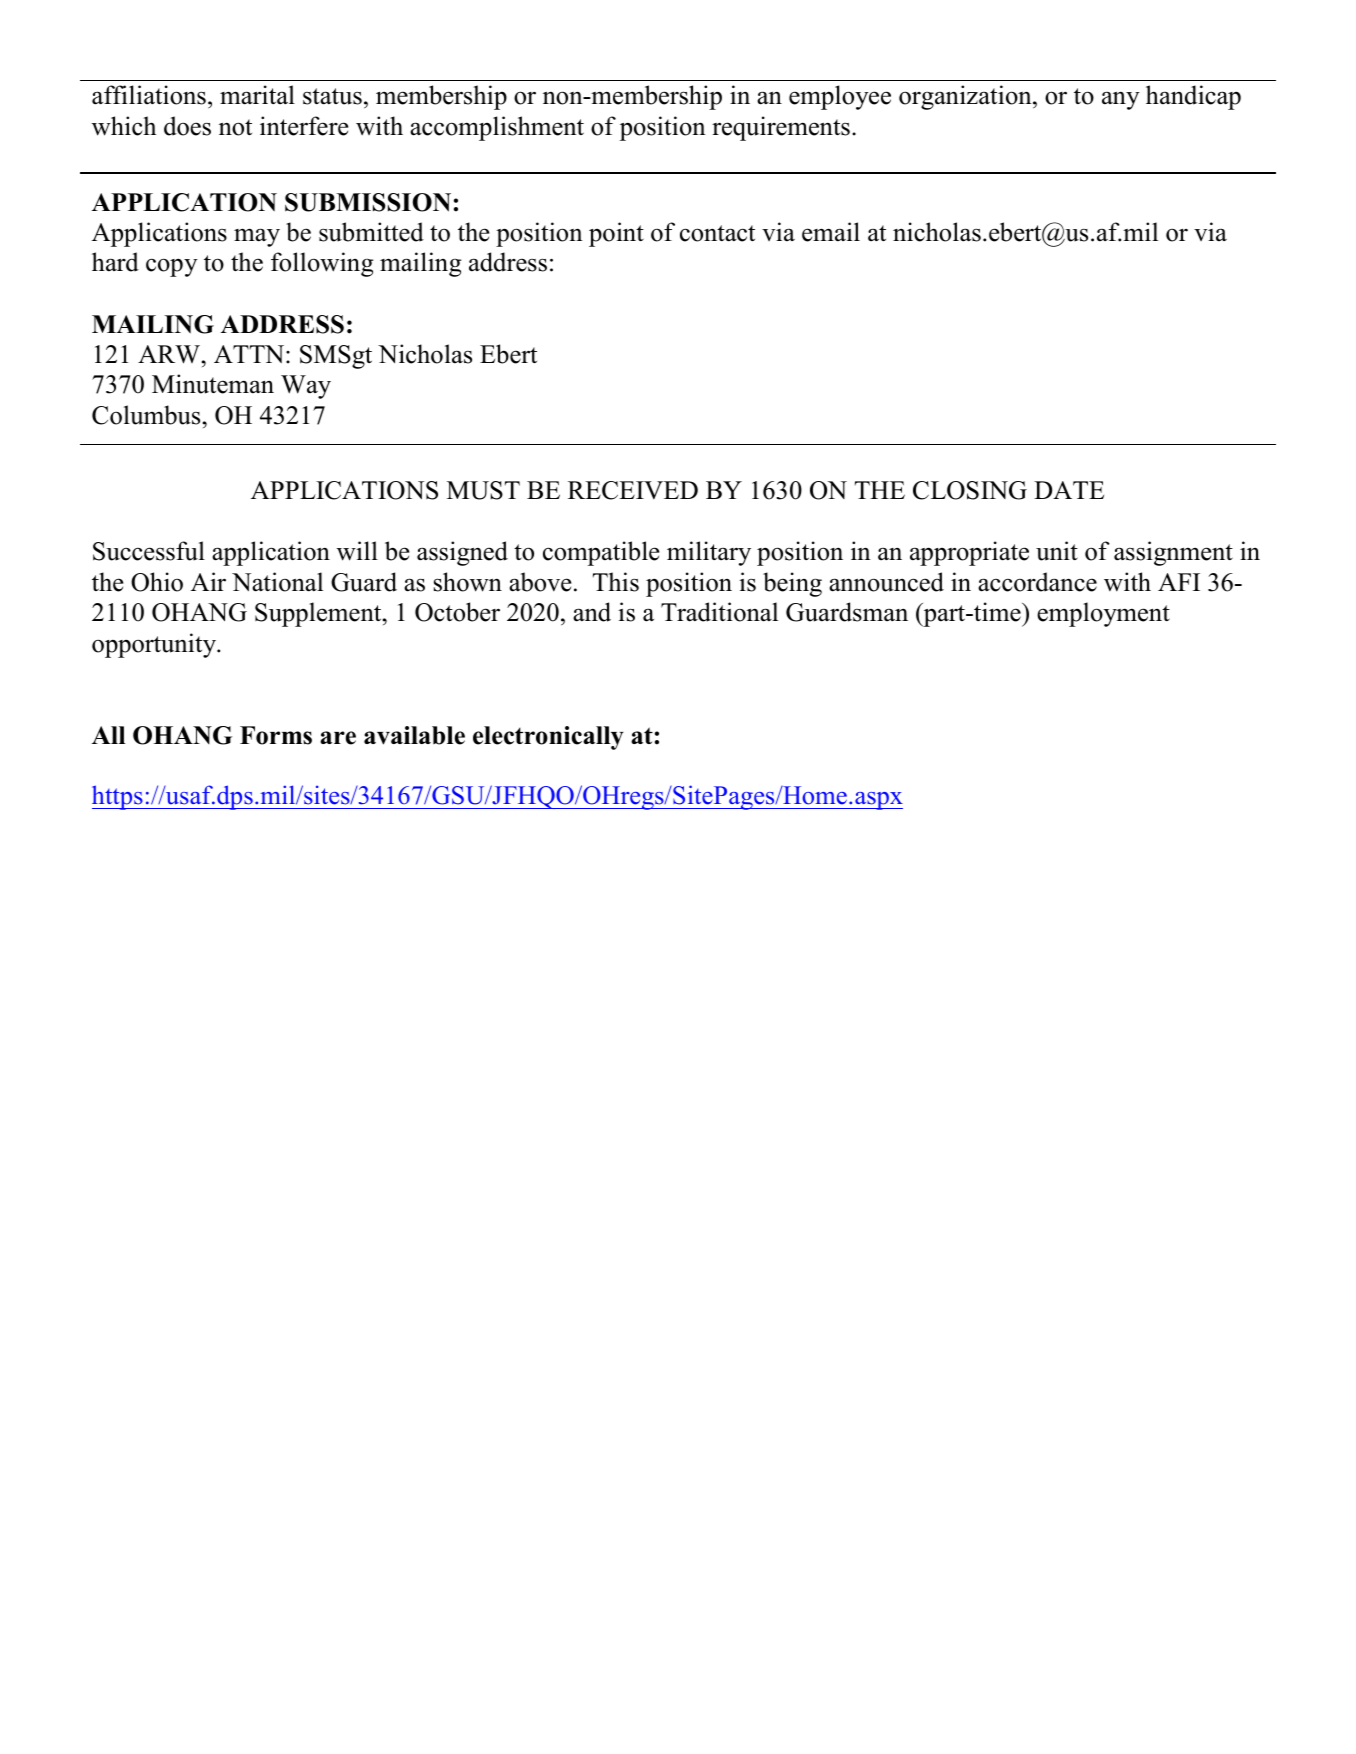 This screenshot has height=1754, width=1356. What do you see at coordinates (1037, 582) in the screenshot?
I see `accordance` at bounding box center [1037, 582].
